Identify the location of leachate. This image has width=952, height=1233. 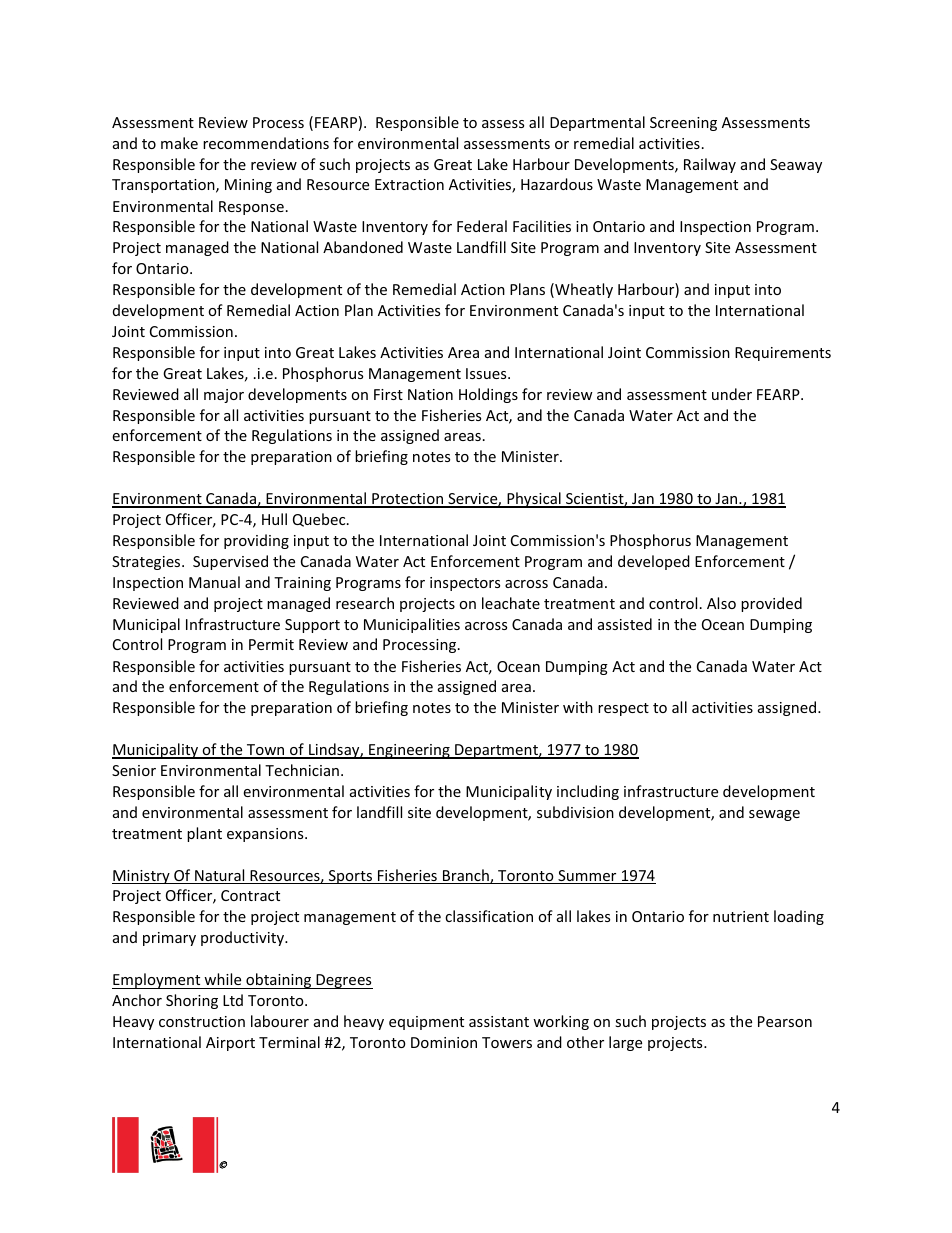
(511, 603).
